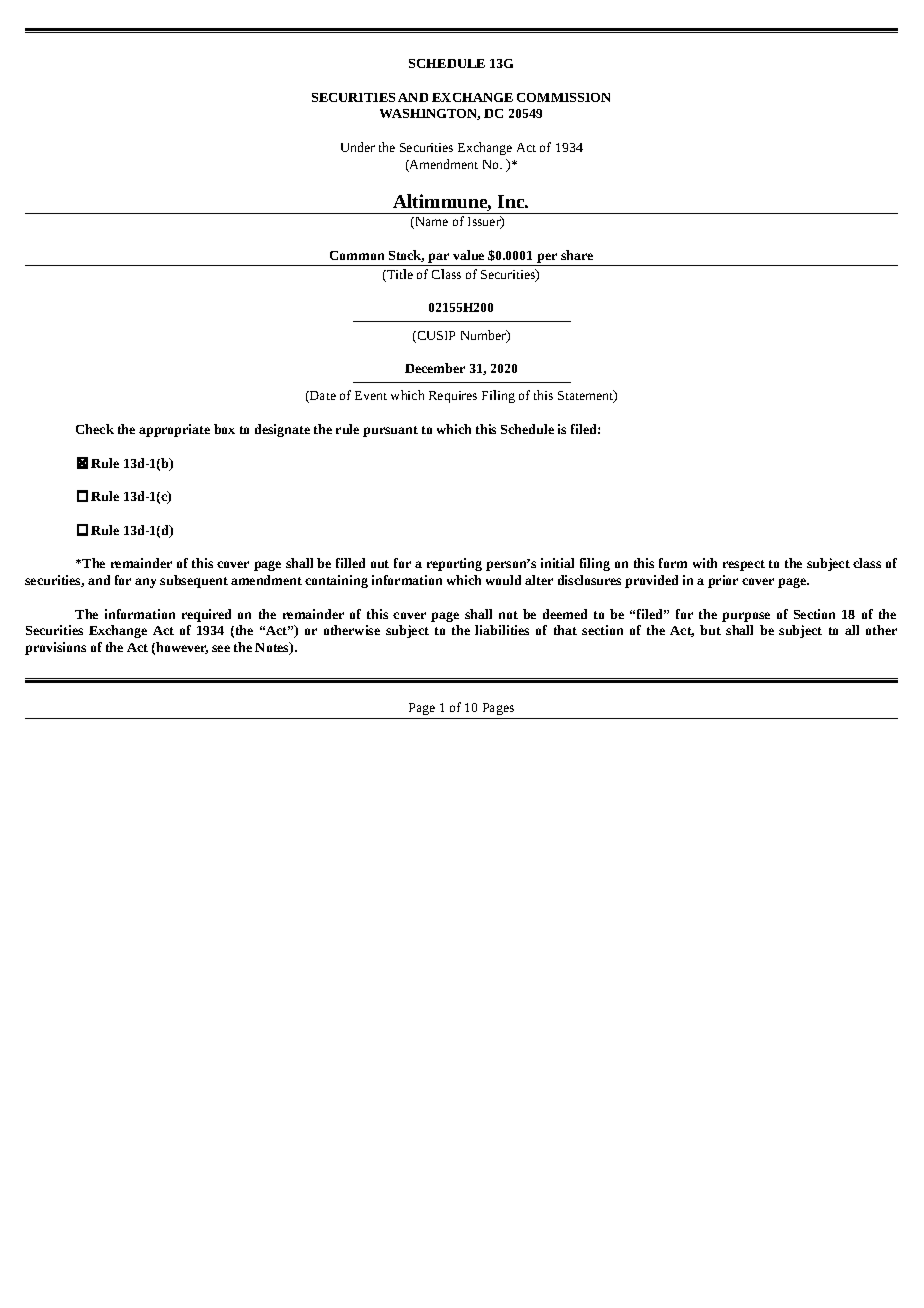  I want to click on Name, so click(430, 223).
